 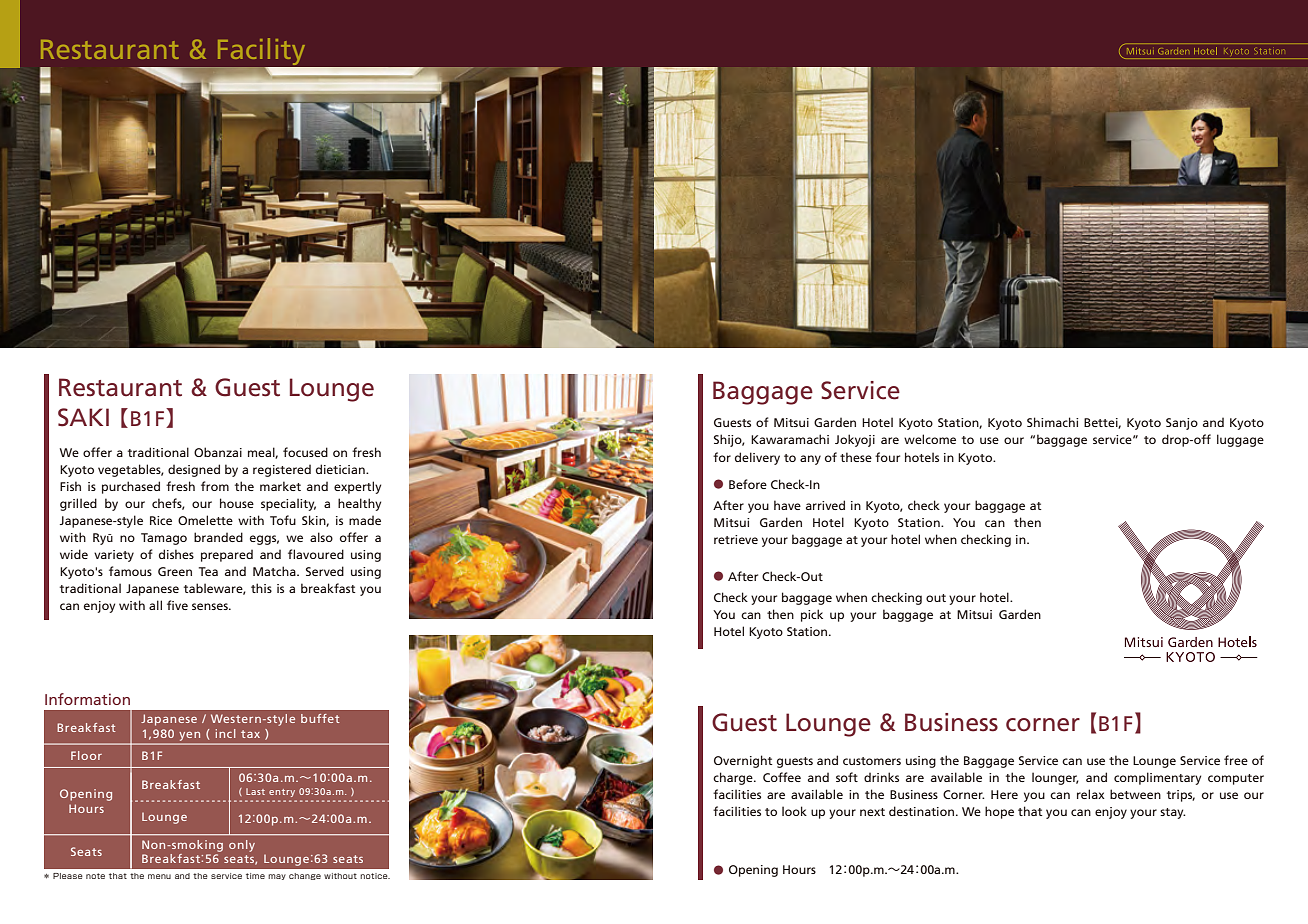 I want to click on yen, so click(x=190, y=736).
